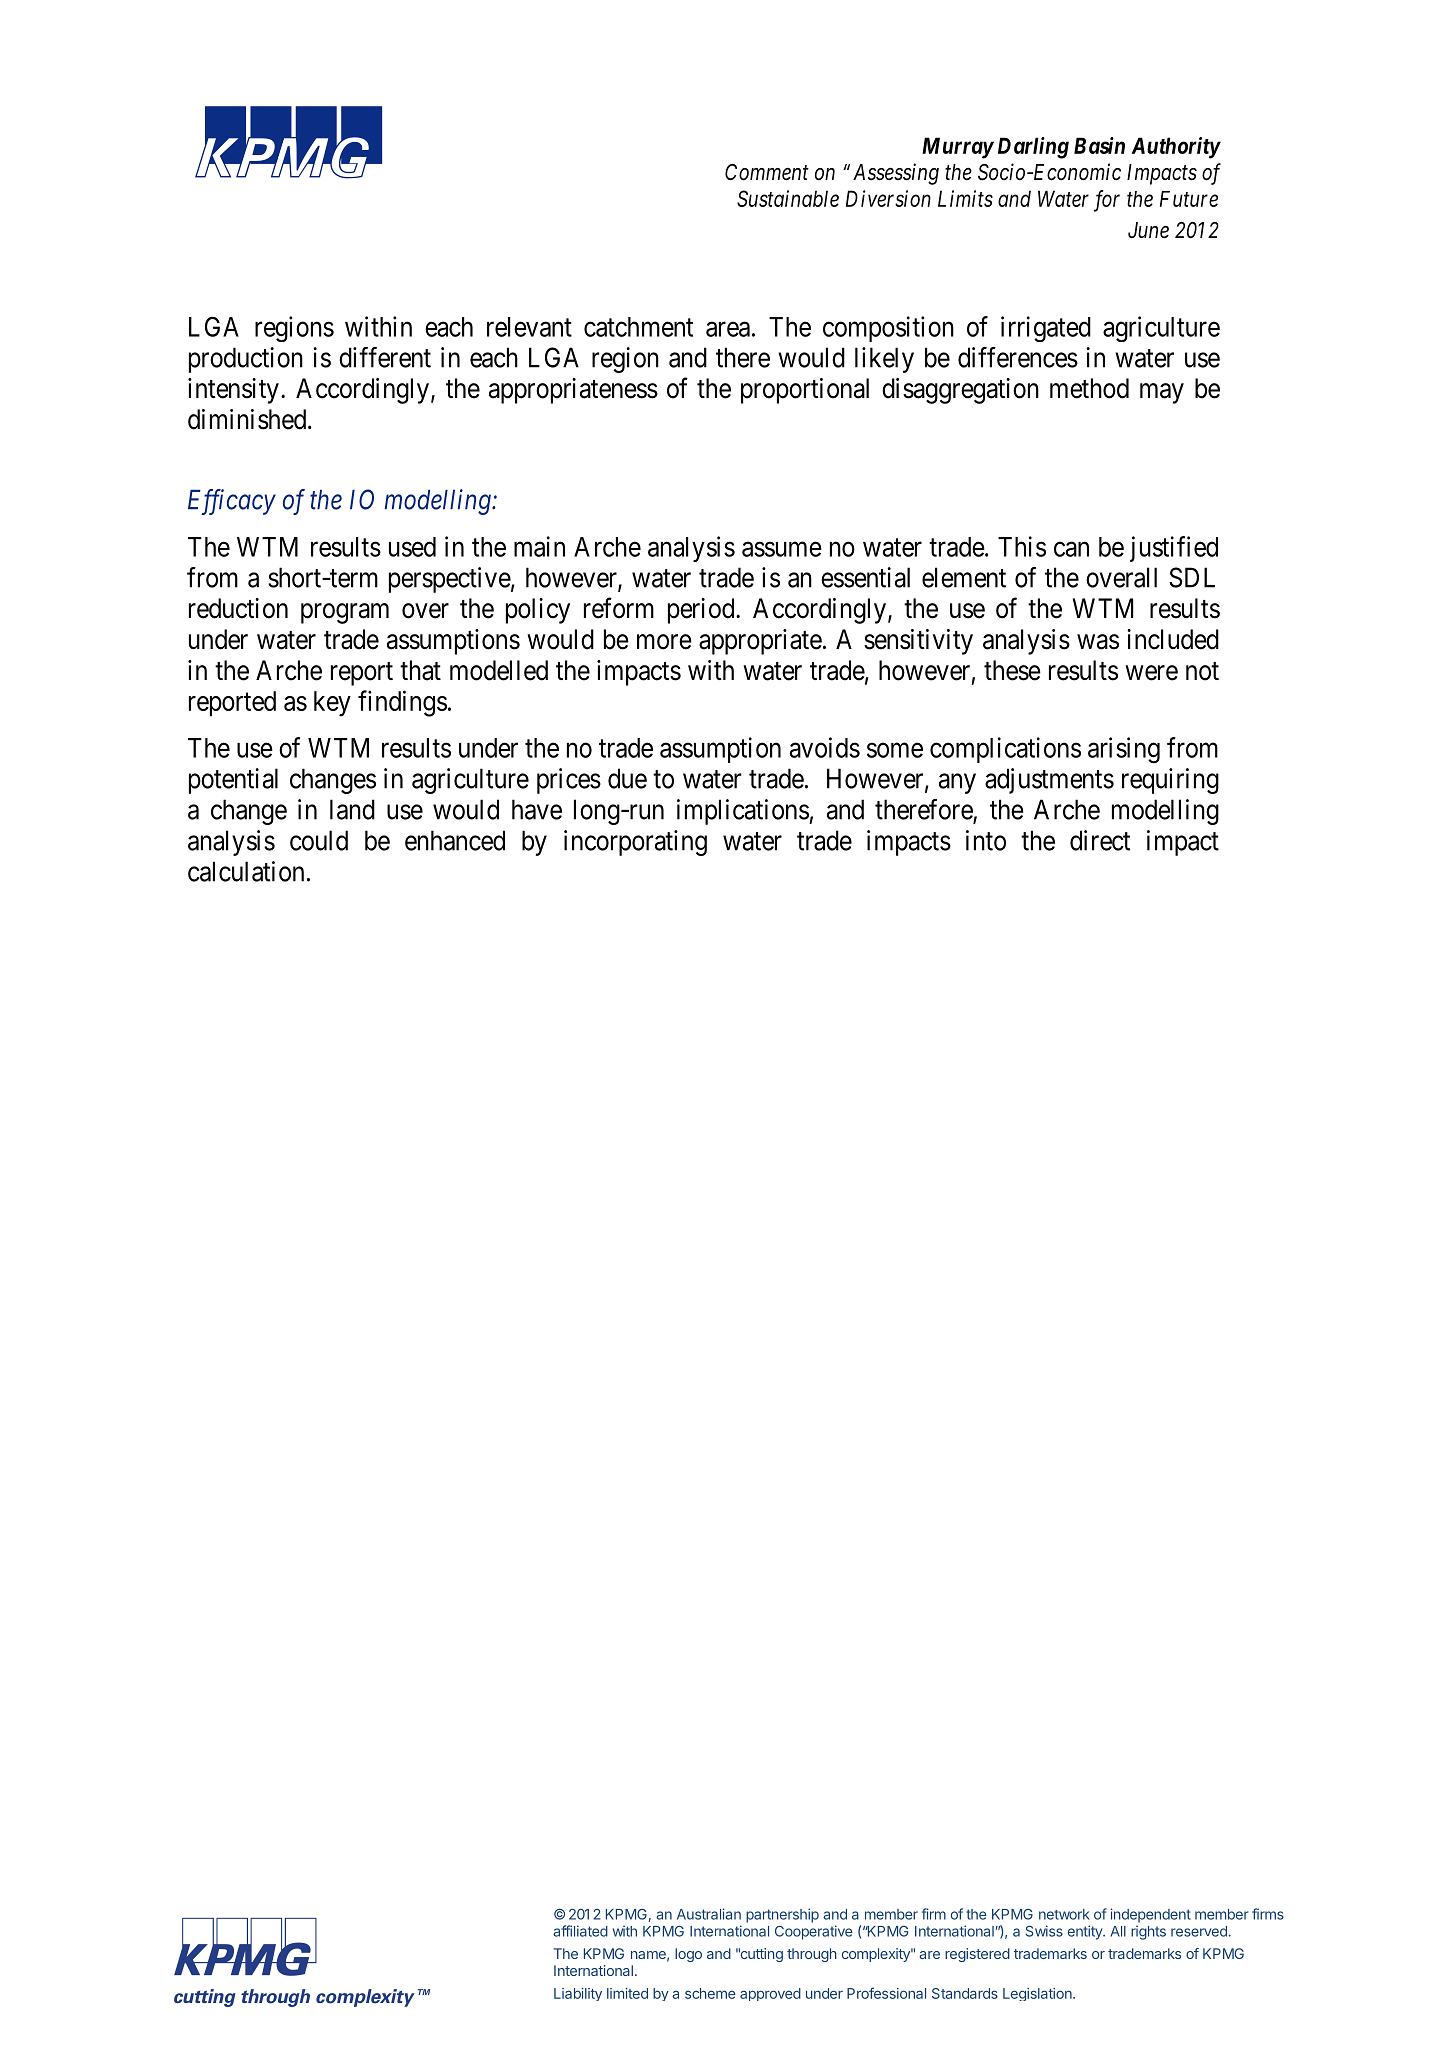 The width and height of the document is (1454, 2056). Describe the element at coordinates (288, 142) in the document. I see `ABCD` at that location.
